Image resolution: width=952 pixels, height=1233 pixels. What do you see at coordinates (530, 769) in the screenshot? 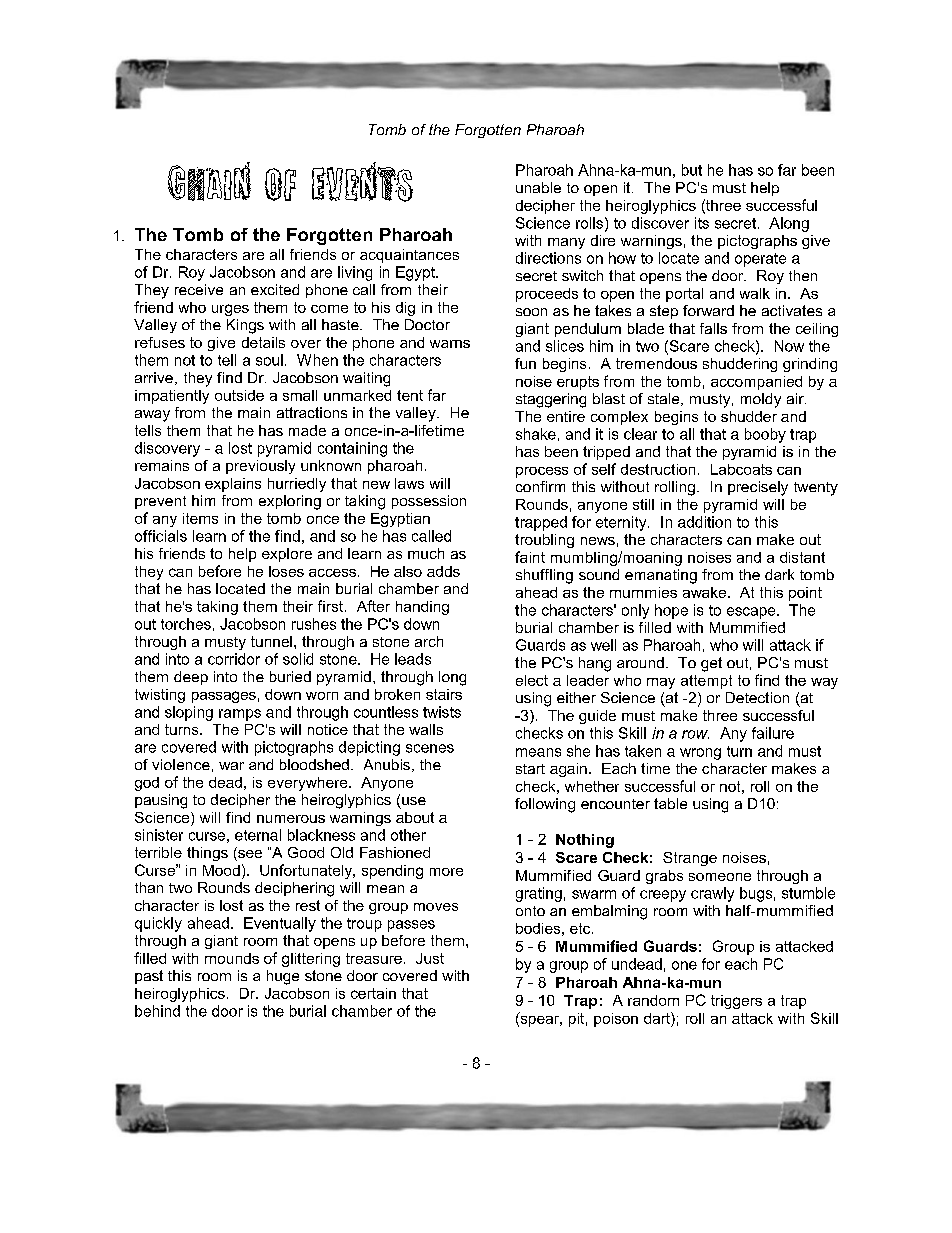
I see `start` at bounding box center [530, 769].
